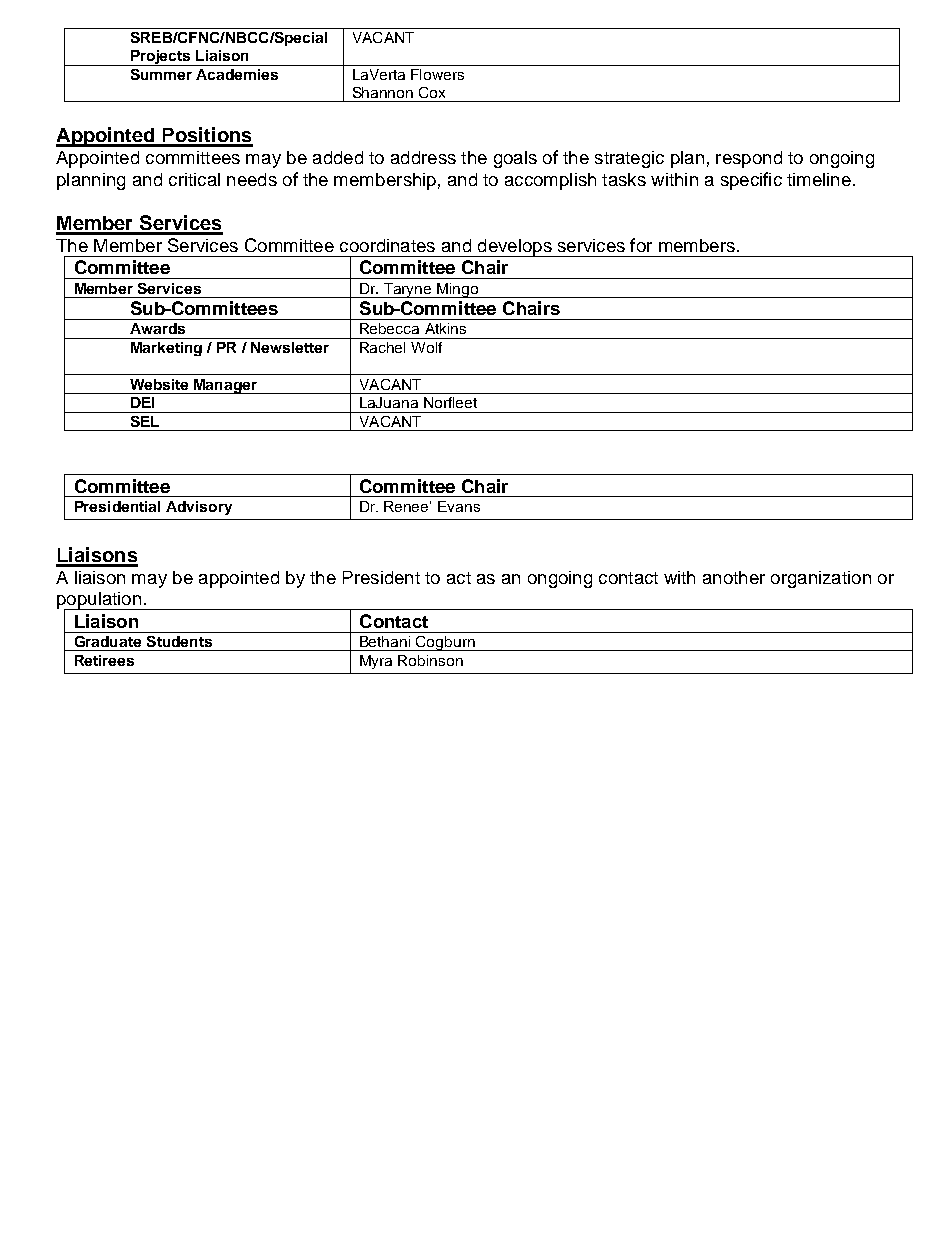  What do you see at coordinates (514, 248) in the screenshot?
I see `develops` at bounding box center [514, 248].
